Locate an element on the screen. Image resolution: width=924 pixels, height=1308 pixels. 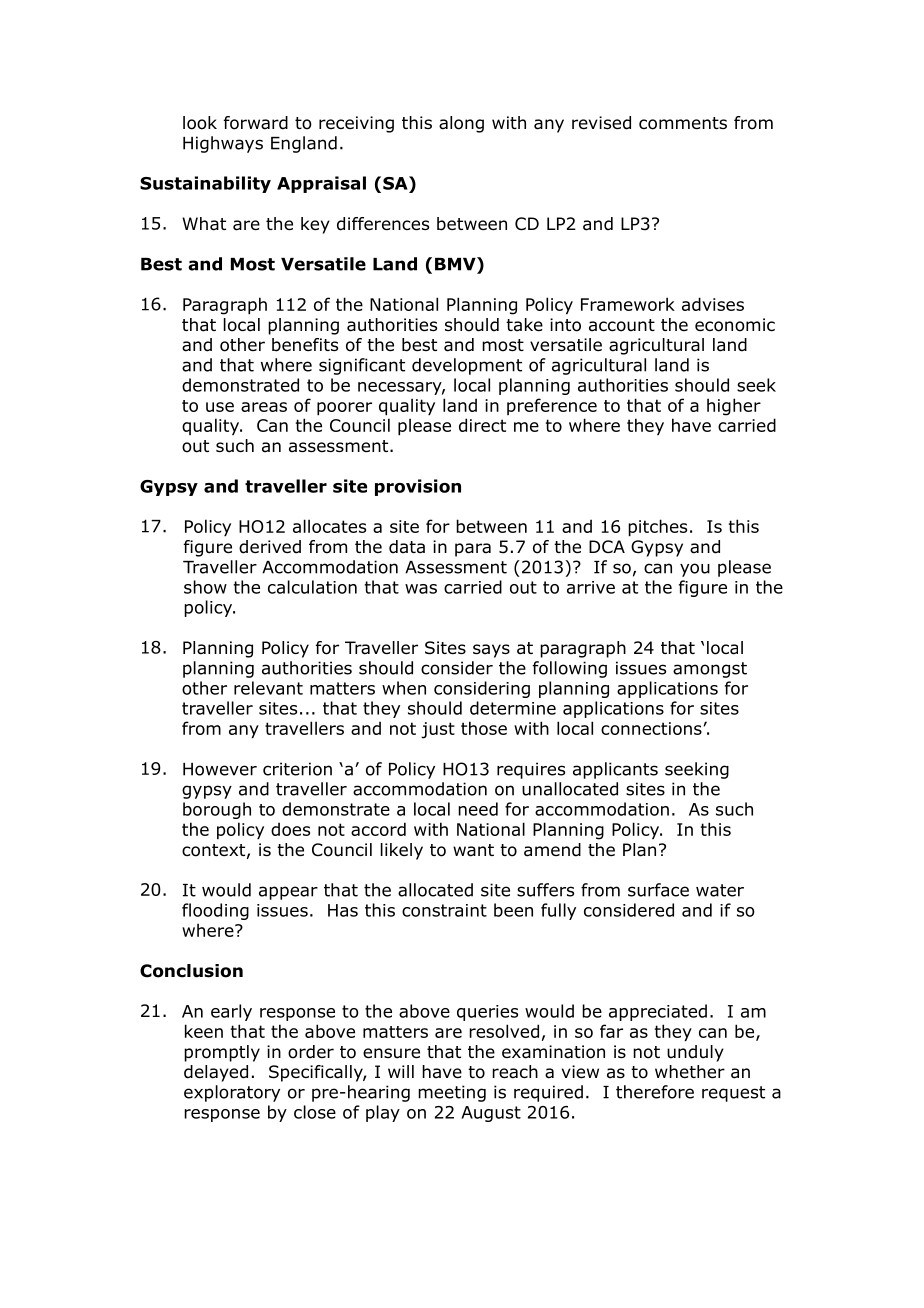
want is located at coordinates (473, 850).
